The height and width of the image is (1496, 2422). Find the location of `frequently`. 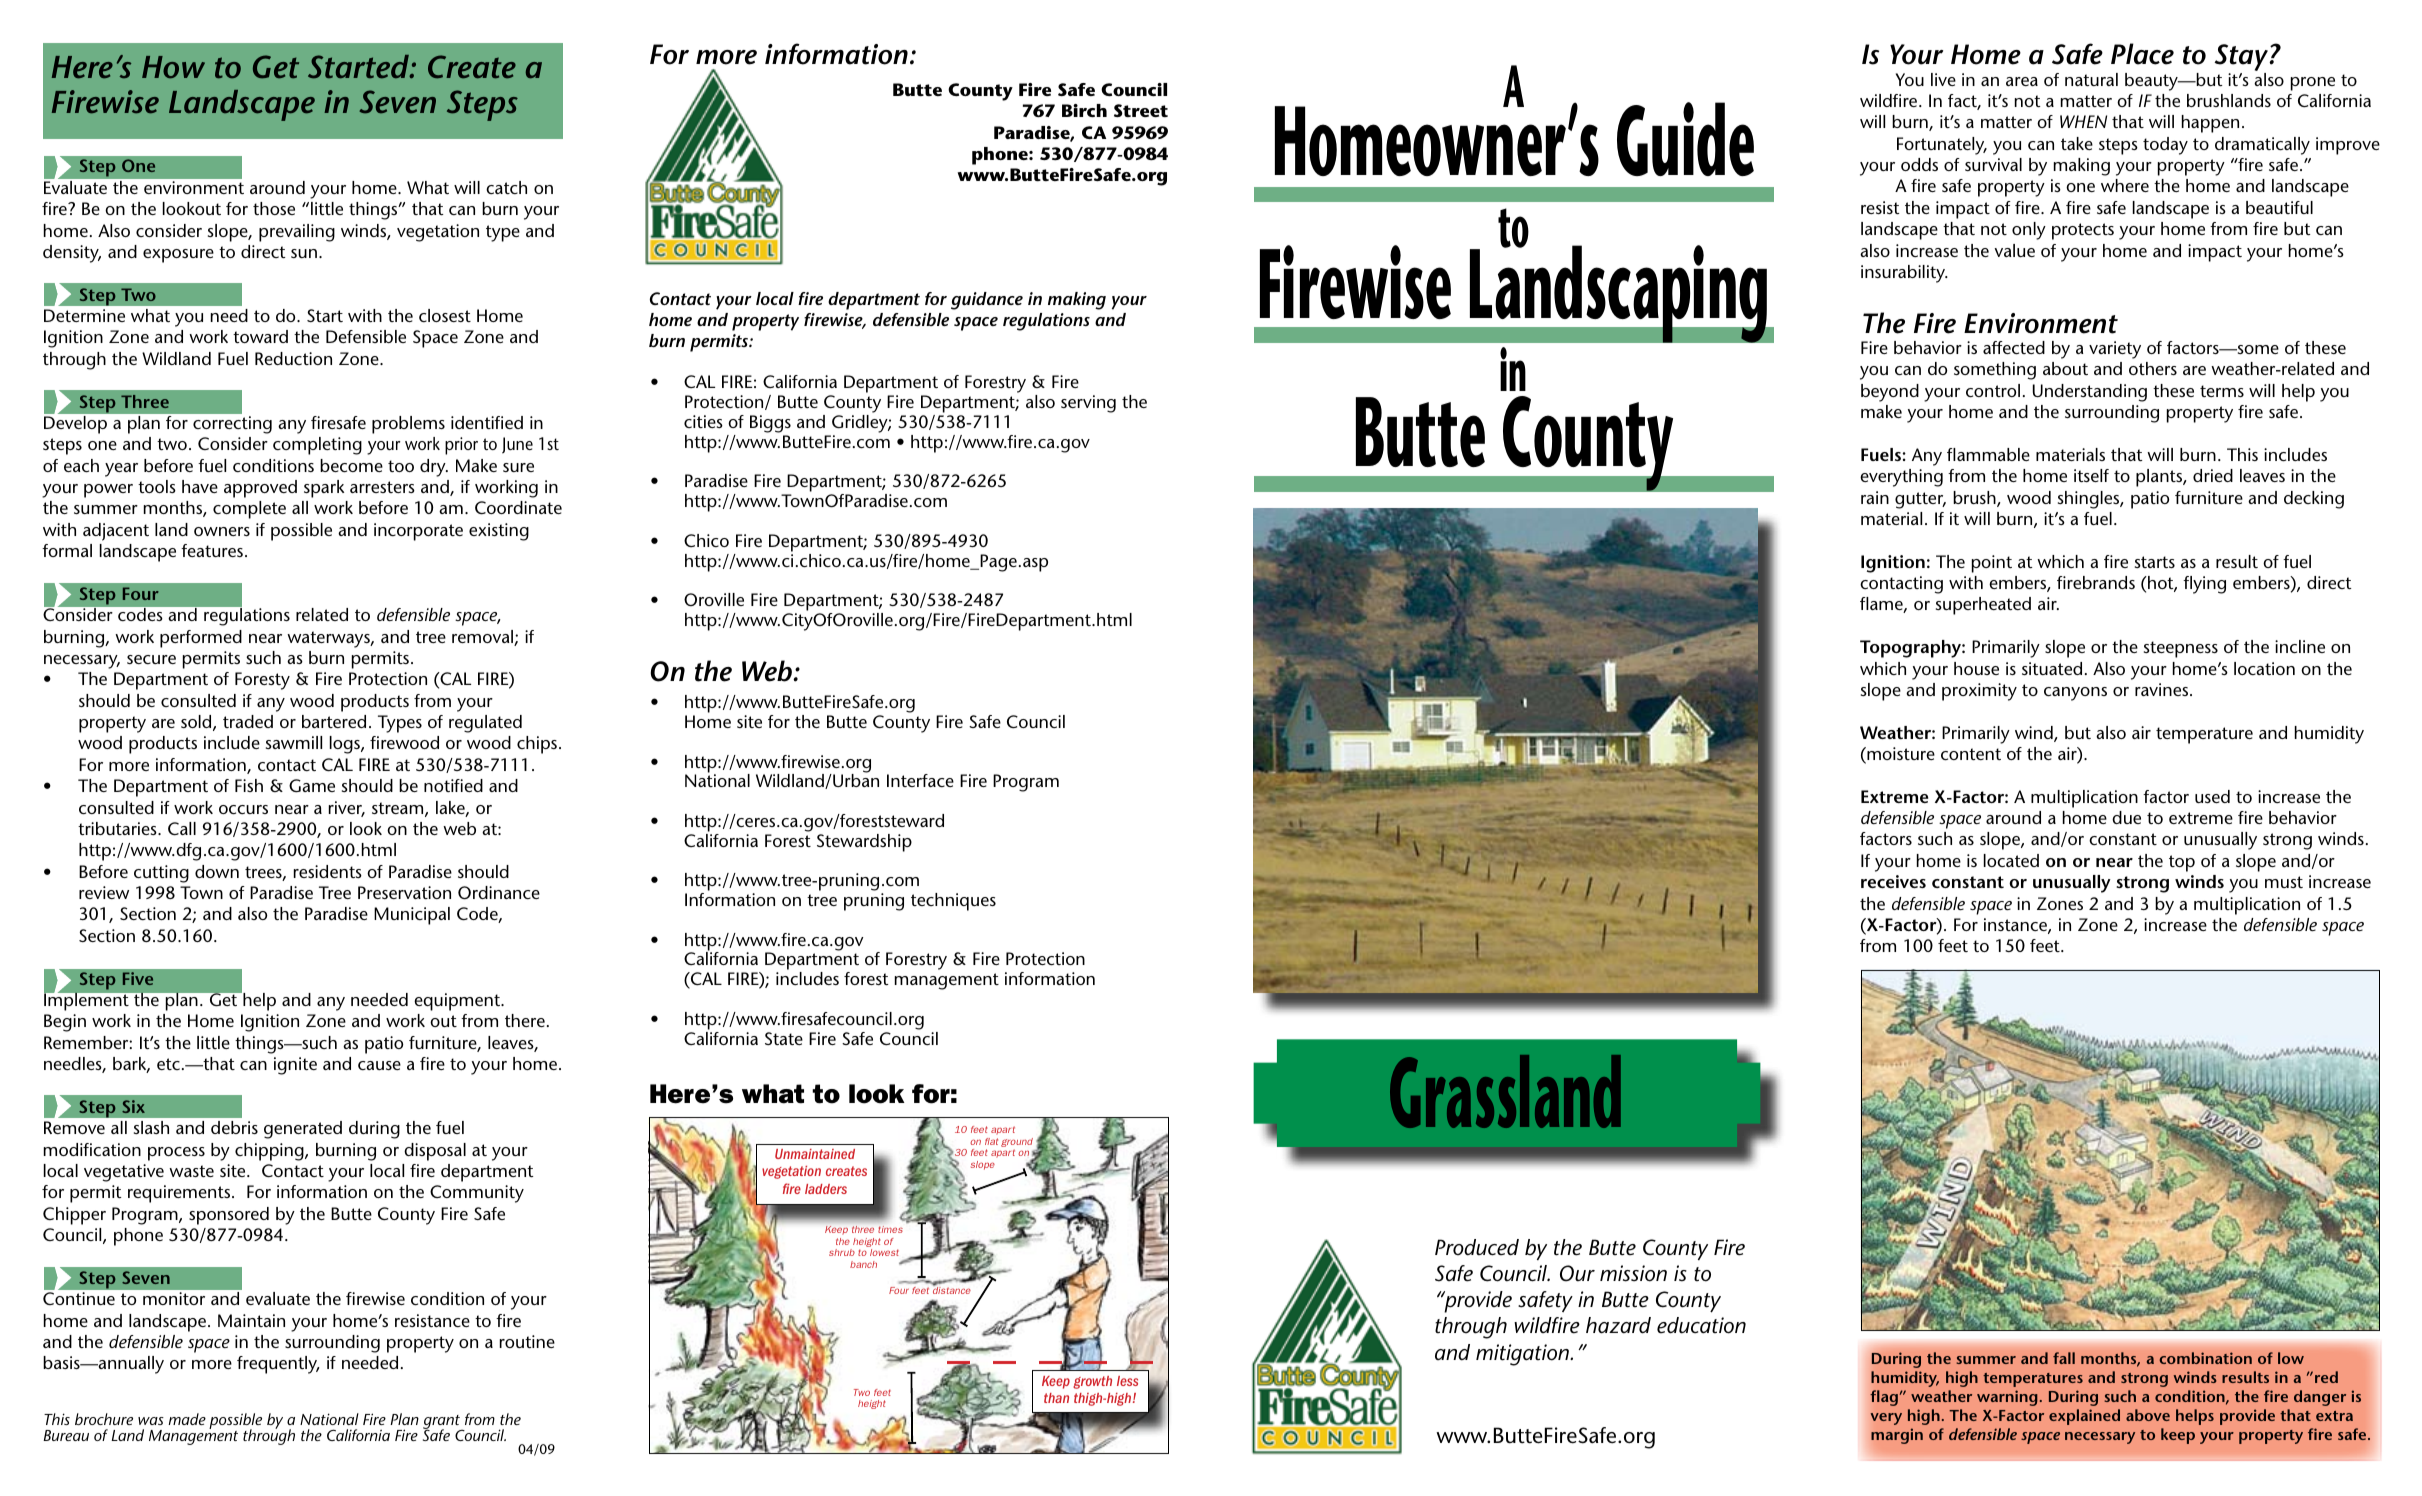

frequently is located at coordinates (278, 1365).
